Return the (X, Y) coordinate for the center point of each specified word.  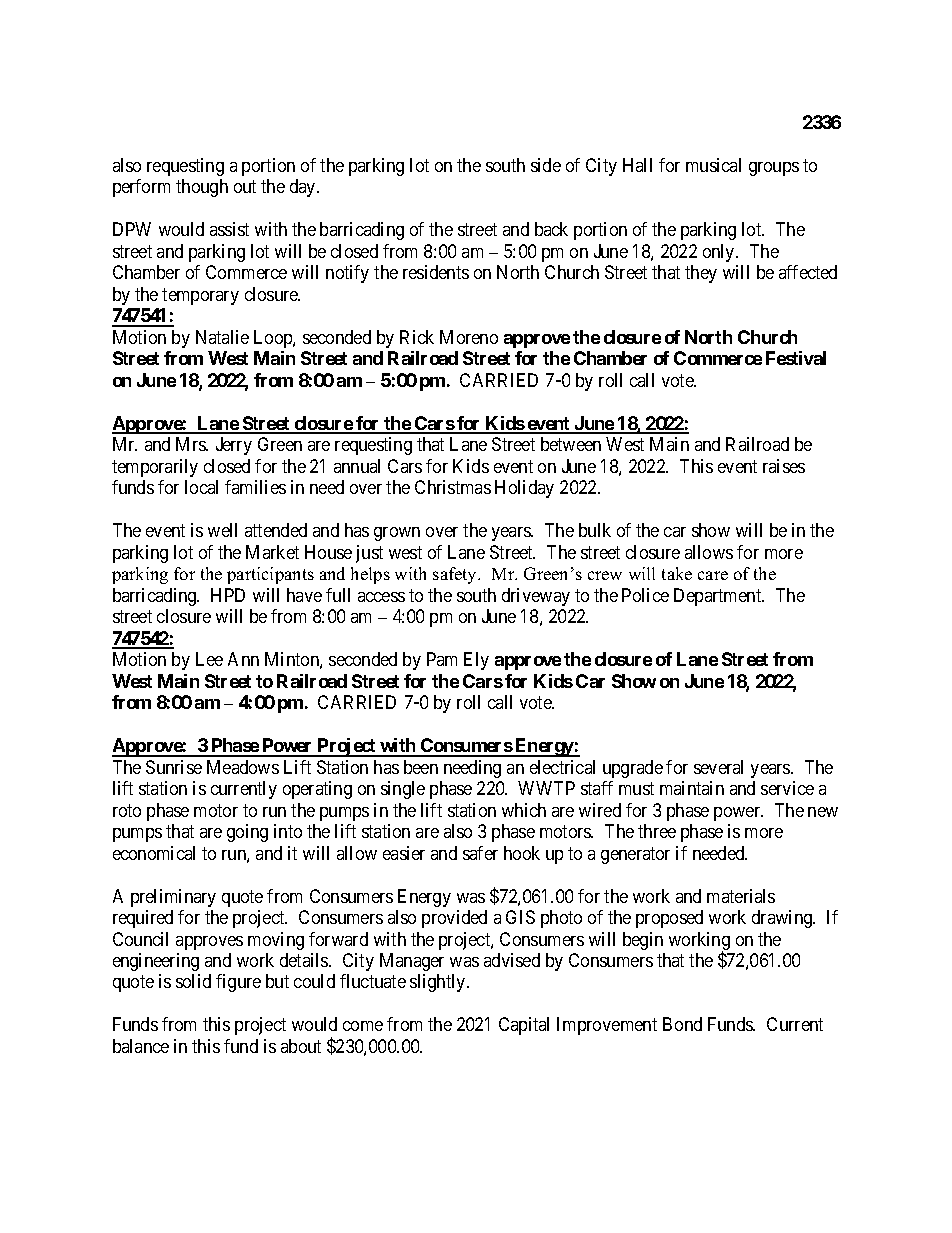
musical (713, 165)
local (201, 487)
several (718, 767)
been (421, 767)
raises (784, 466)
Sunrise (174, 767)
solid (193, 981)
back (551, 229)
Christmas (453, 487)
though (202, 188)
